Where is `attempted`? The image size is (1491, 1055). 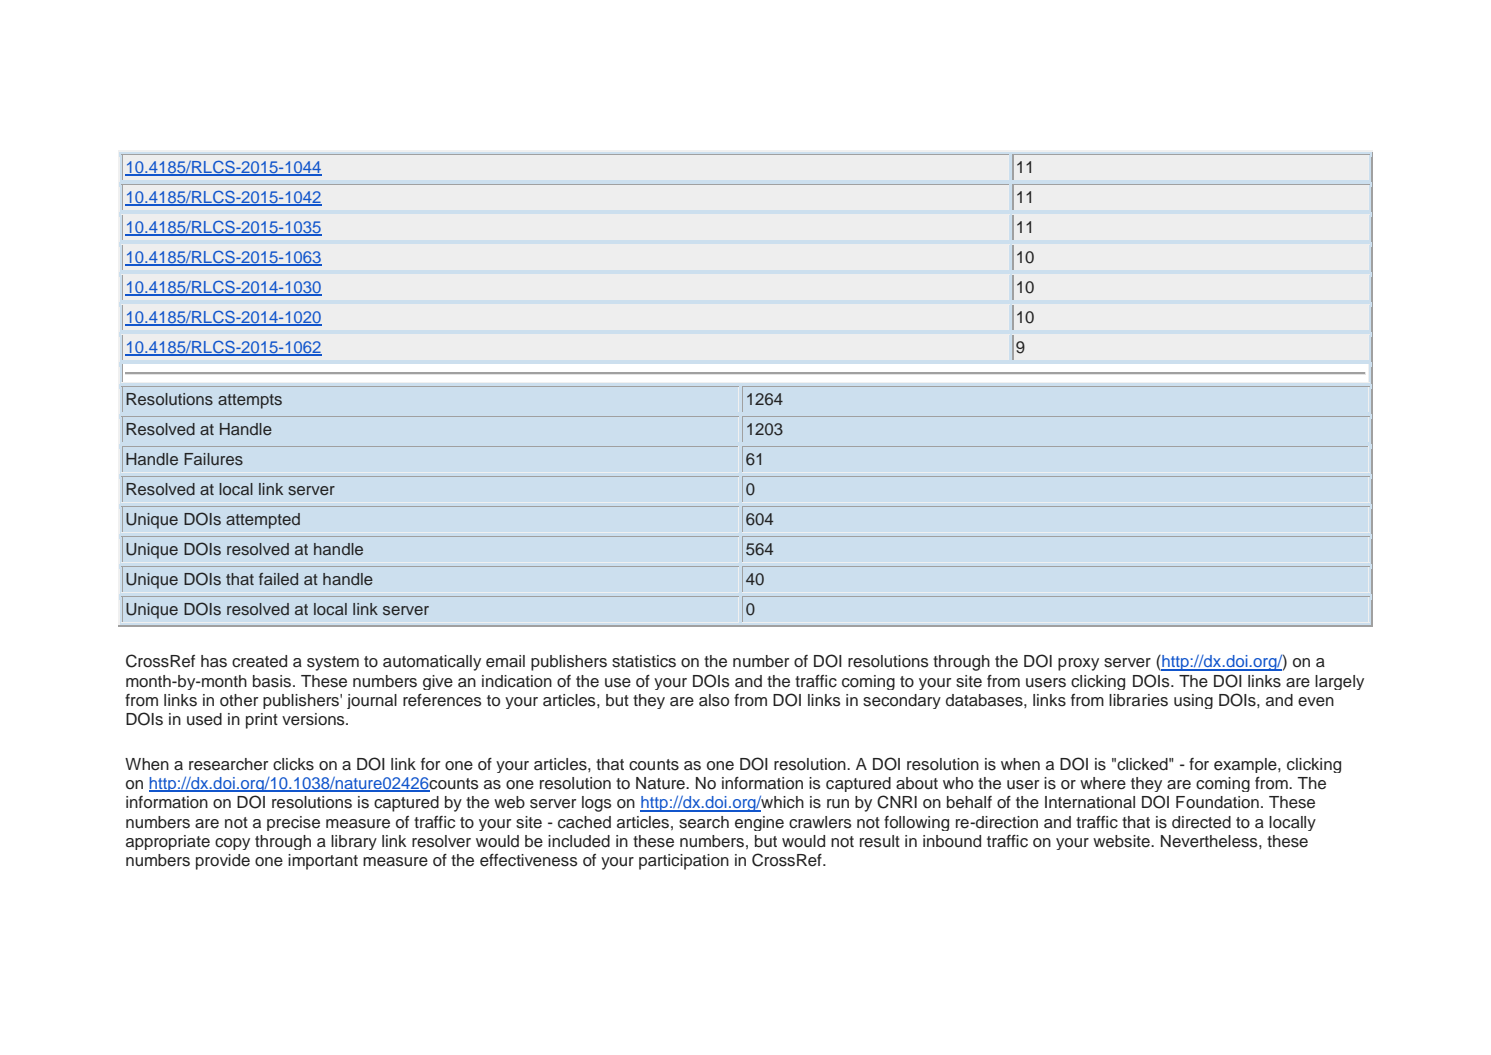 attempted is located at coordinates (263, 521).
